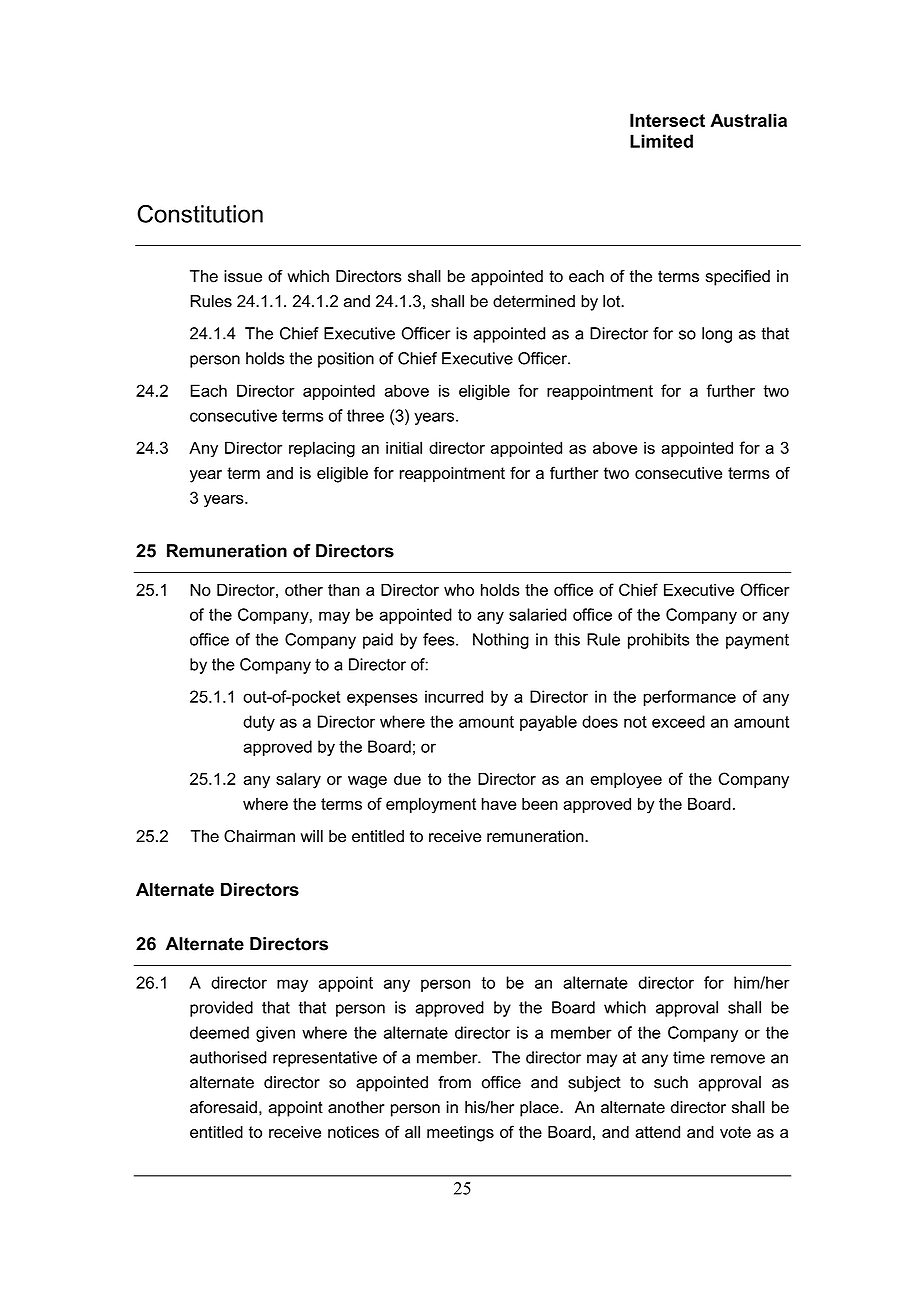  Describe the element at coordinates (200, 214) in the page. I see `Constitution` at that location.
